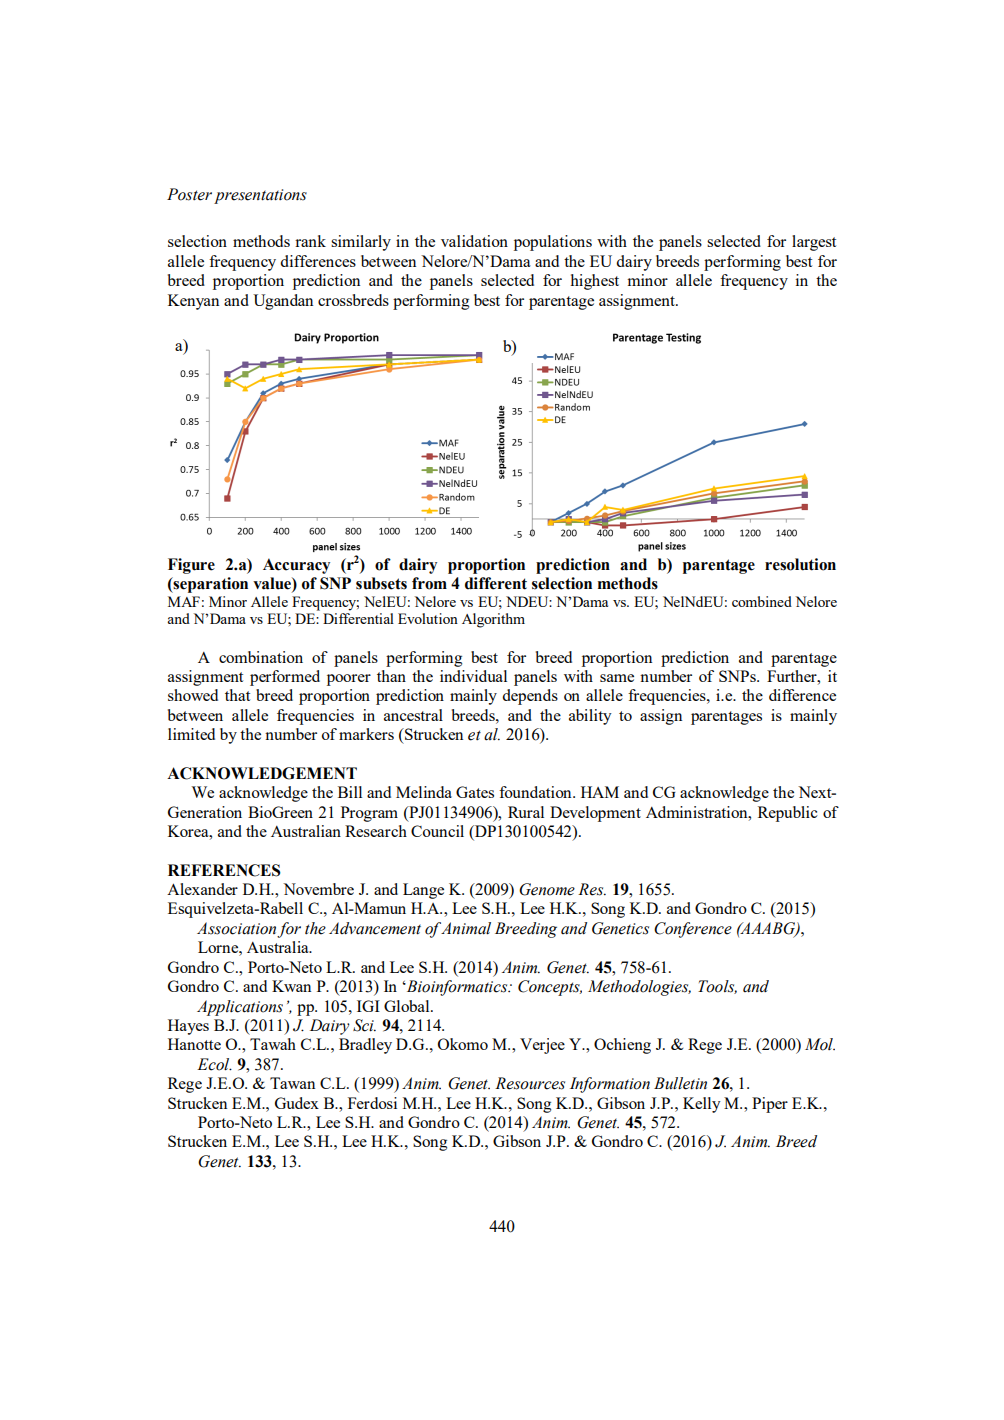 This screenshot has width=1004, height=1420. What do you see at coordinates (260, 196) in the screenshot?
I see `presentations` at bounding box center [260, 196].
